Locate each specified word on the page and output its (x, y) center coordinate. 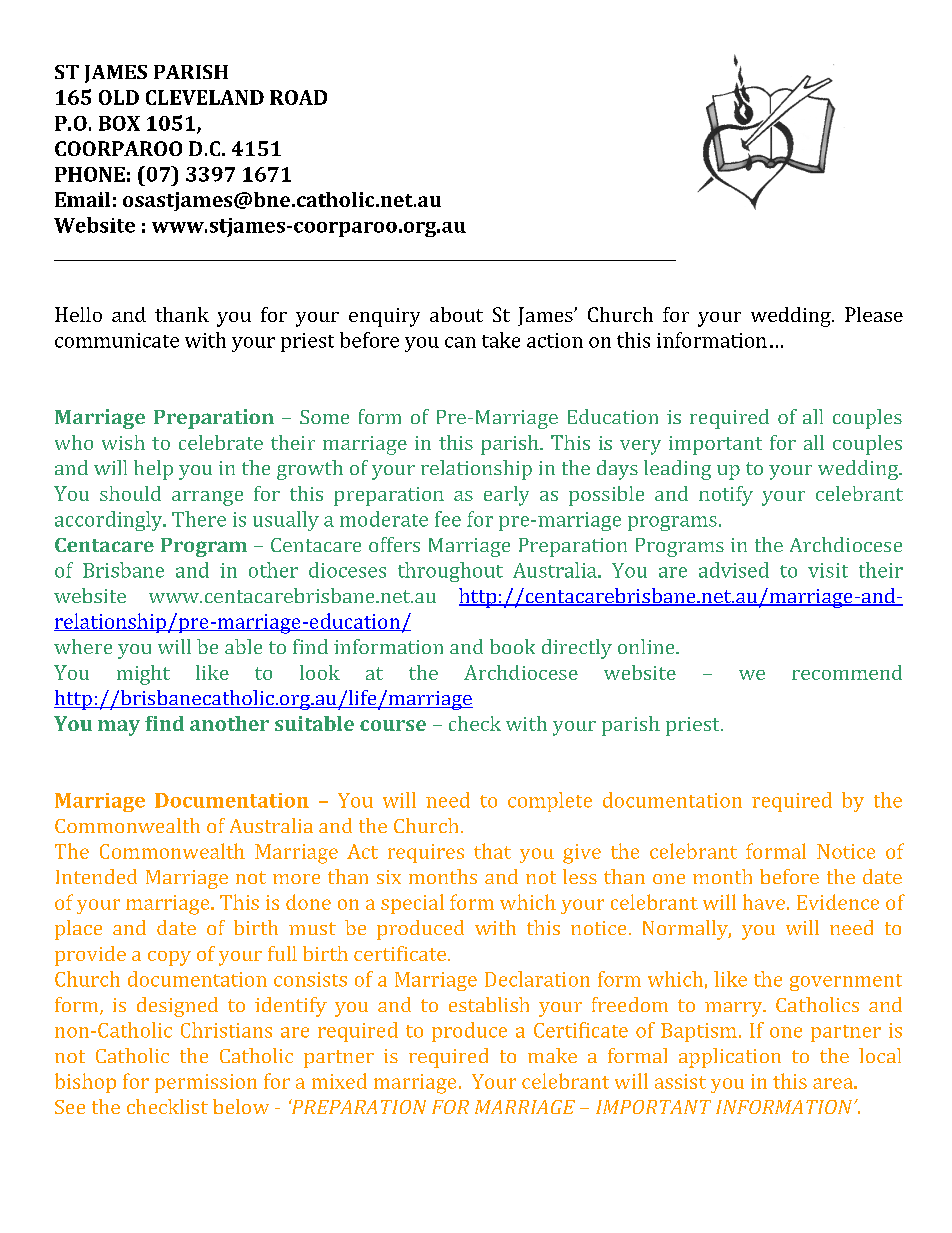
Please (874, 314)
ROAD (298, 97)
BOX (119, 123)
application (730, 1058)
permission (206, 1083)
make (552, 1055)
